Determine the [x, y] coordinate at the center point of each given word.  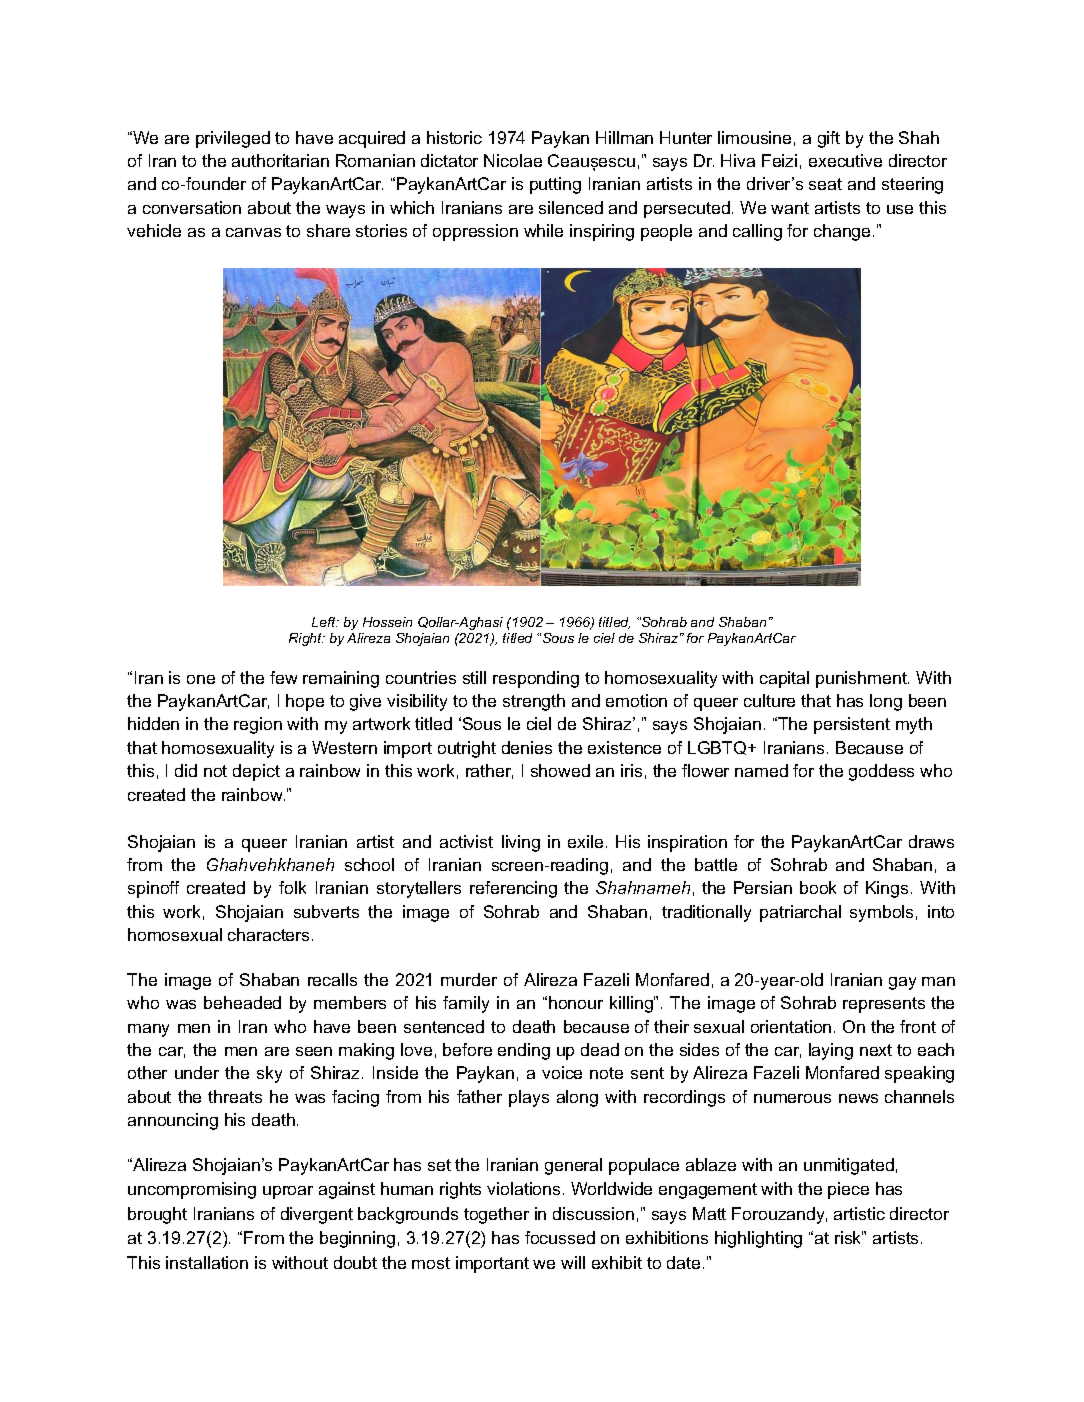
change [842, 232]
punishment [862, 679]
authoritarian [280, 160]
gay [902, 983]
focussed [560, 1237]
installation [207, 1262]
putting [555, 185]
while [543, 230]
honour [576, 1002]
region [258, 725]
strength [534, 702]
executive [845, 160]
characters [268, 934]
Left [325, 622]
